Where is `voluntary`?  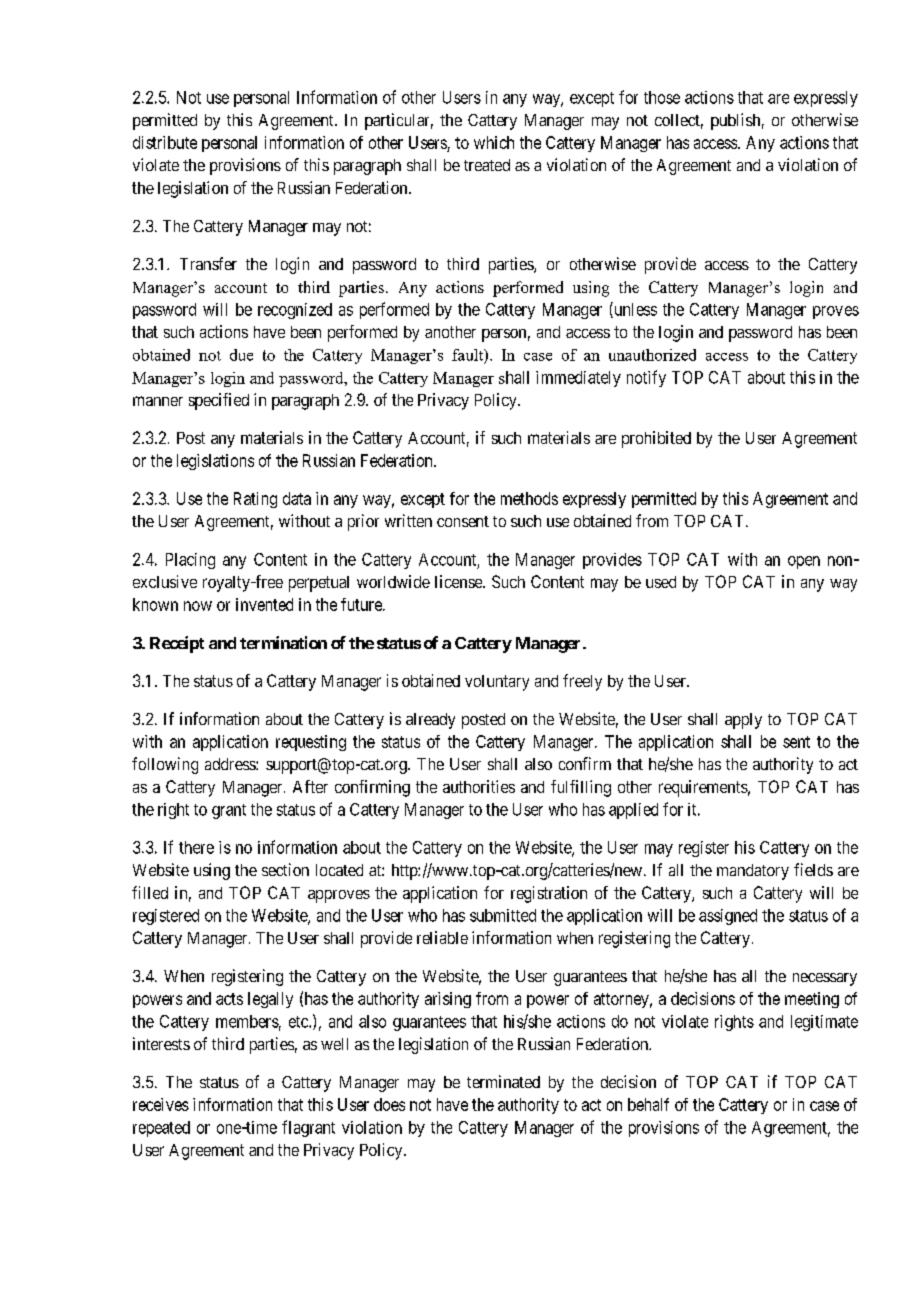 voluntary is located at coordinates (497, 683).
